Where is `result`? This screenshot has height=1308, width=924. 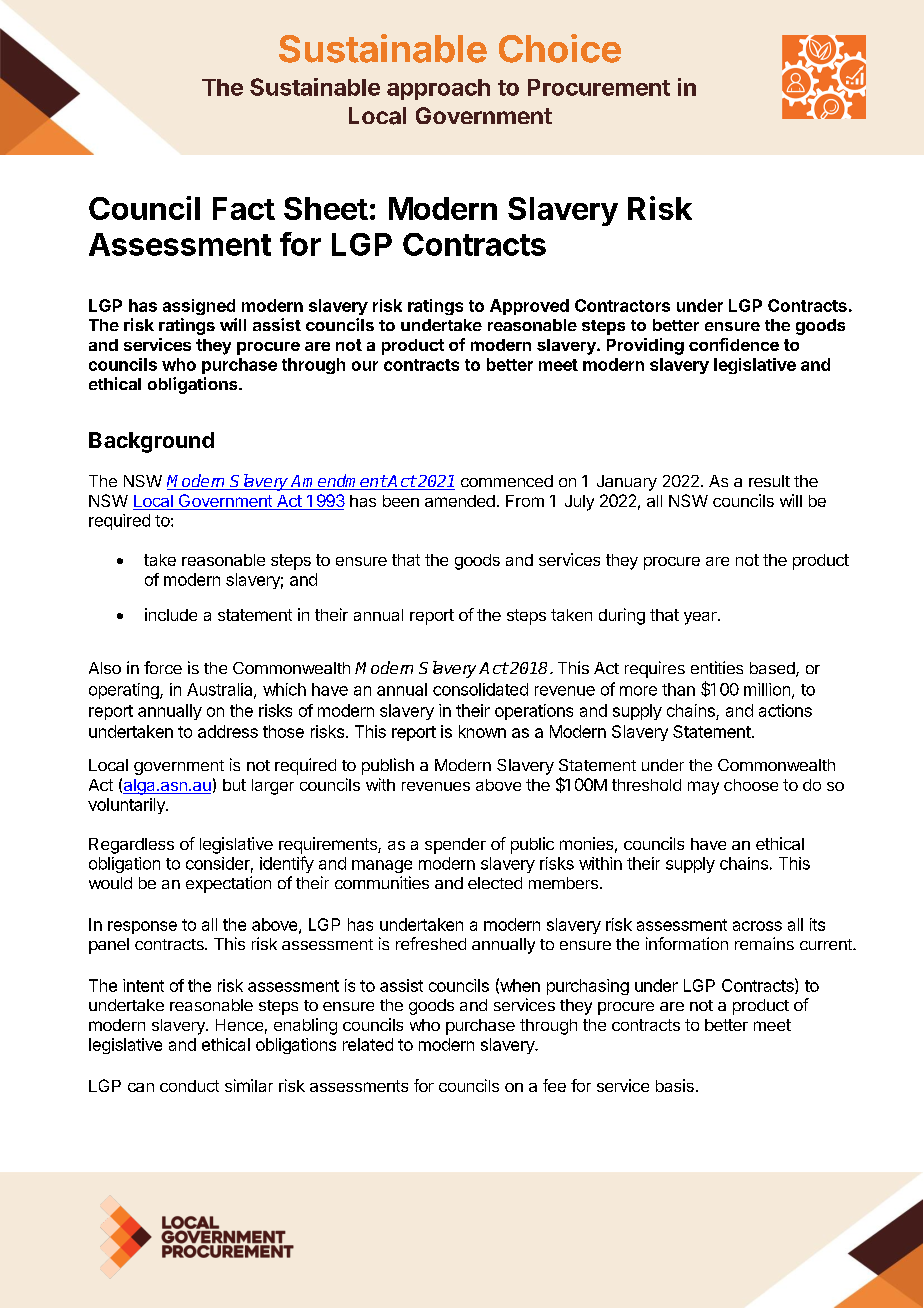 result is located at coordinates (769, 481).
